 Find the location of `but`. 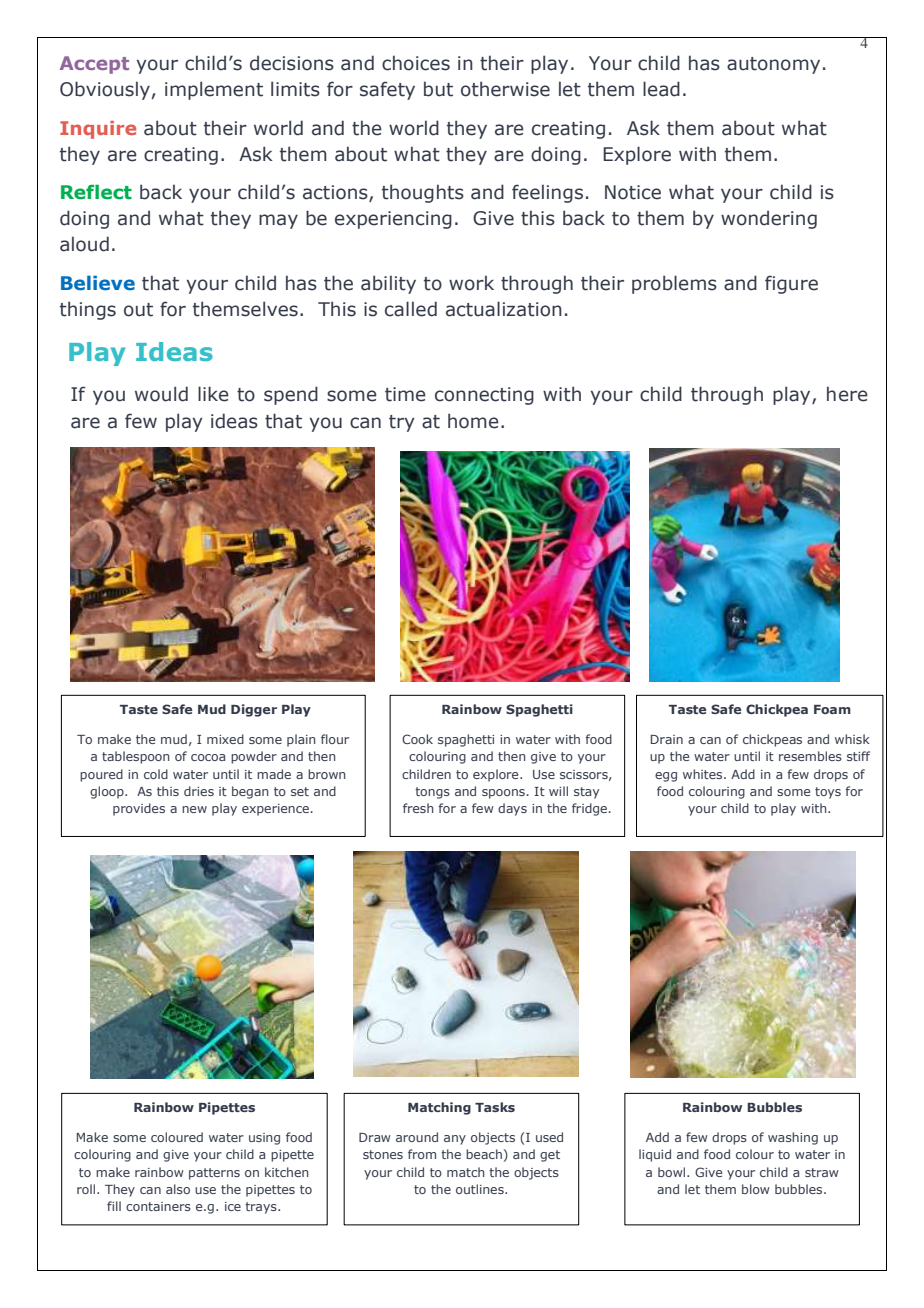

but is located at coordinates (438, 89).
